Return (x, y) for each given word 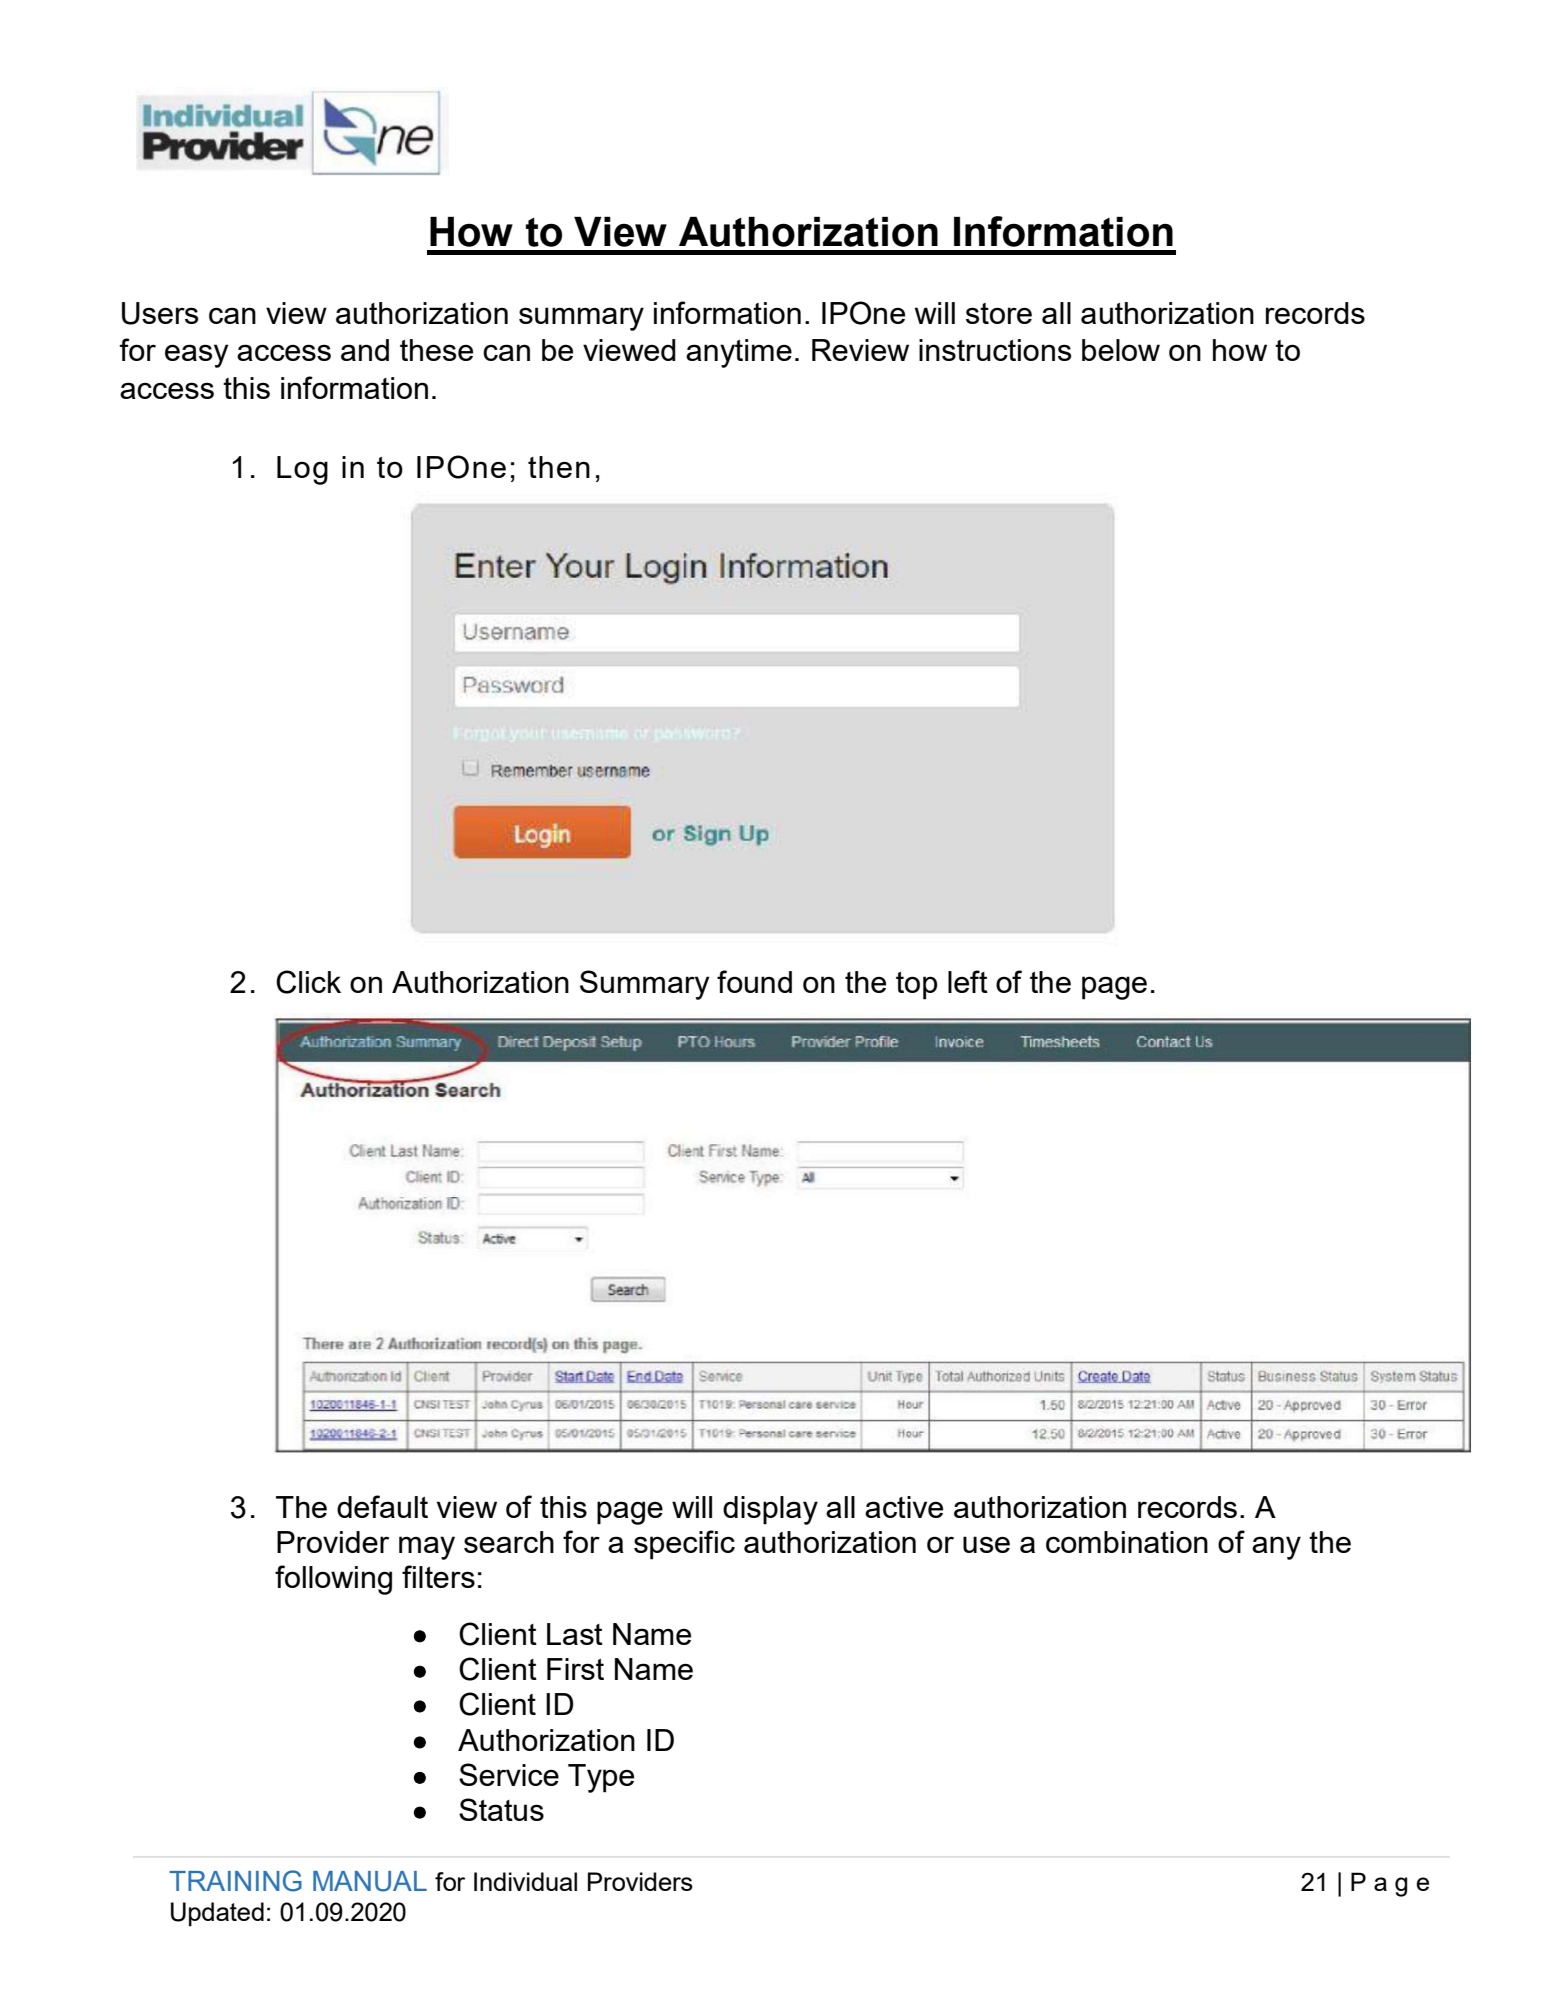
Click (308, 982)
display (770, 1510)
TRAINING (235, 1881)
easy (197, 356)
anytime (739, 353)
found (754, 981)
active (904, 1507)
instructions (995, 350)
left (968, 981)
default (382, 1506)
